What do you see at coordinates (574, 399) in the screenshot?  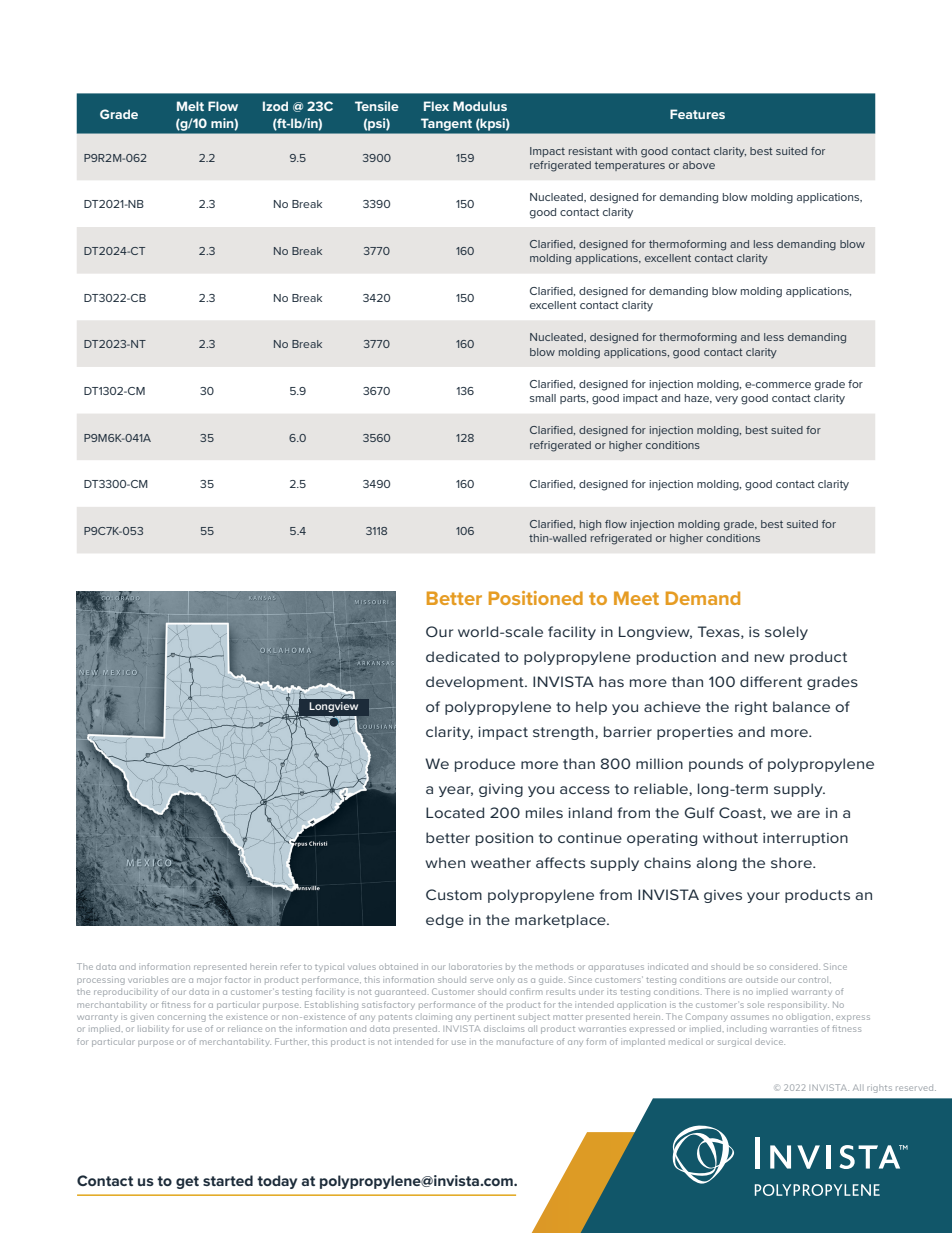 I see `parts` at bounding box center [574, 399].
